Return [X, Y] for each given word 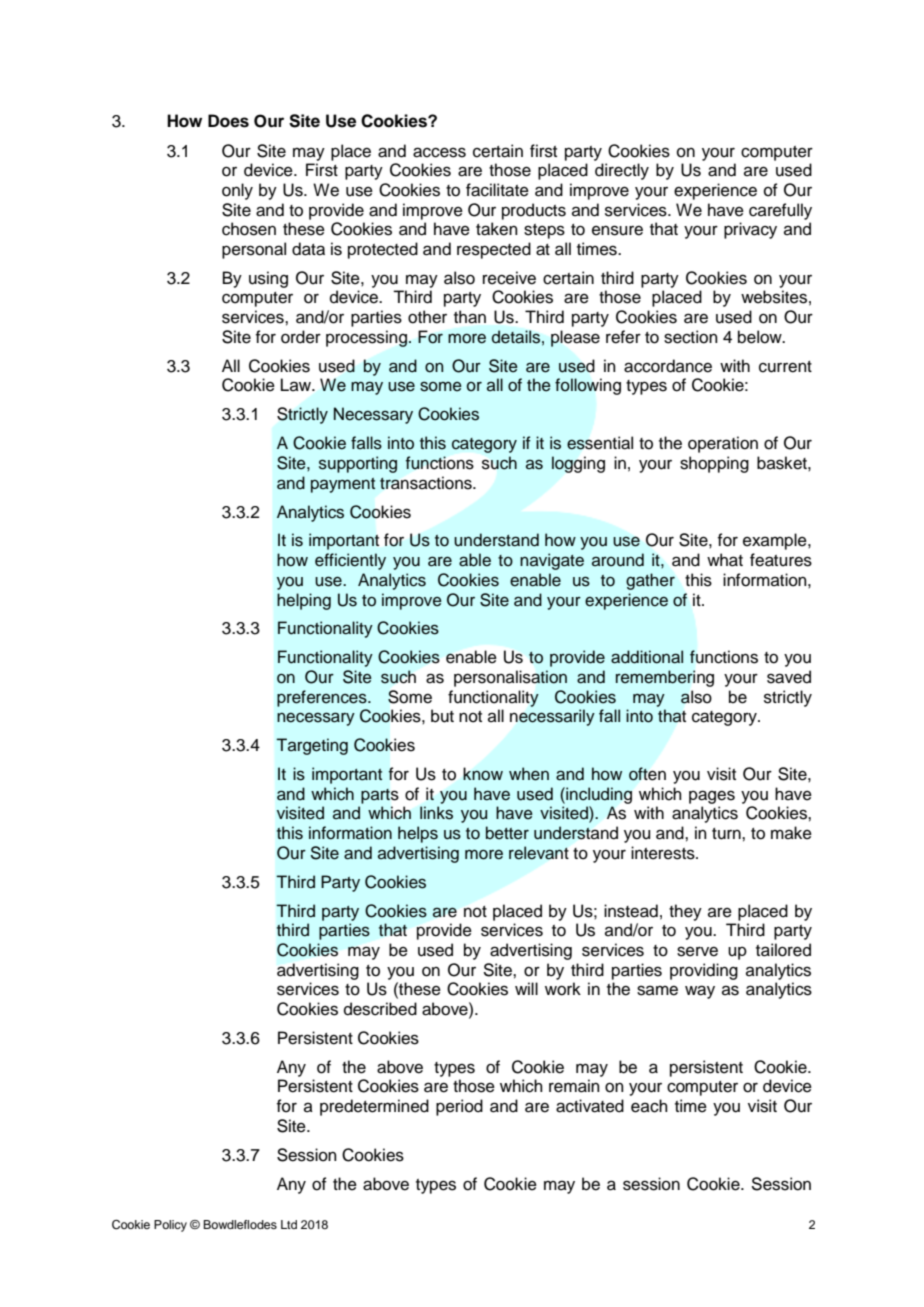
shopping [714, 464]
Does [228, 121]
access [439, 152]
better [507, 833]
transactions [427, 483]
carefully [780, 211]
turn [727, 834]
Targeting [312, 746]
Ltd [289, 1224]
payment [343, 485]
